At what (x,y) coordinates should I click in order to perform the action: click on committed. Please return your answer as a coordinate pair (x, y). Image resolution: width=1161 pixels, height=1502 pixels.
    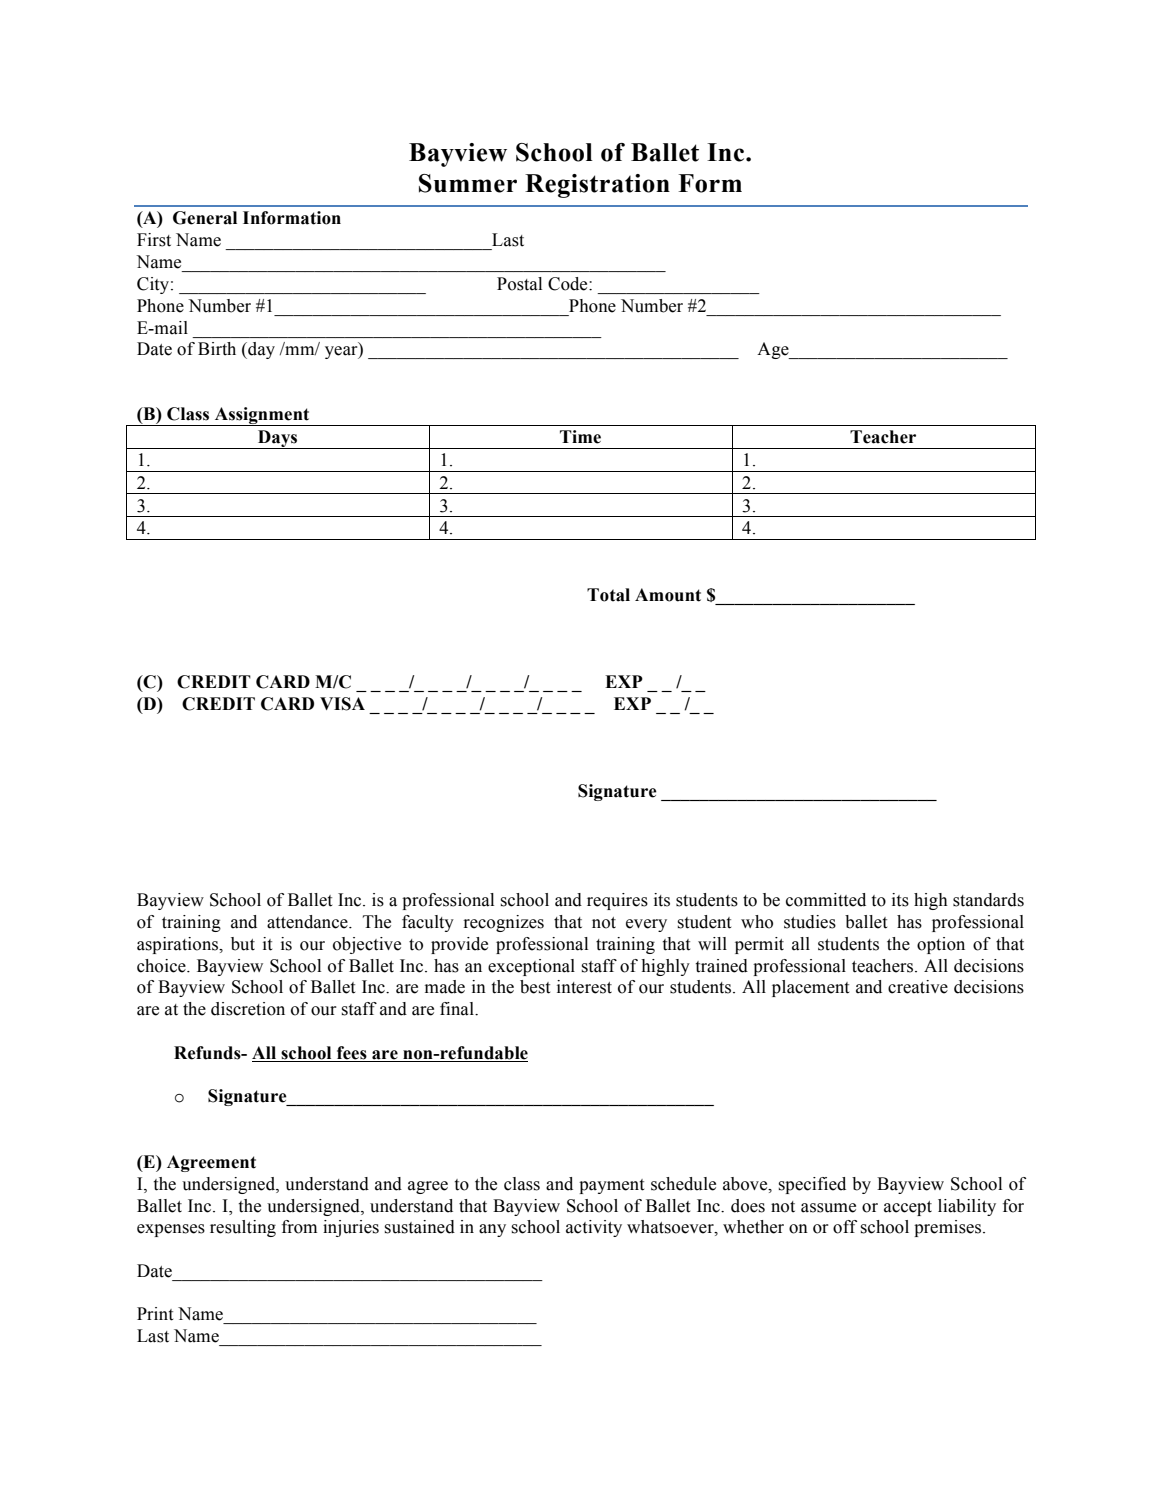
    Looking at the image, I should click on (826, 900).
